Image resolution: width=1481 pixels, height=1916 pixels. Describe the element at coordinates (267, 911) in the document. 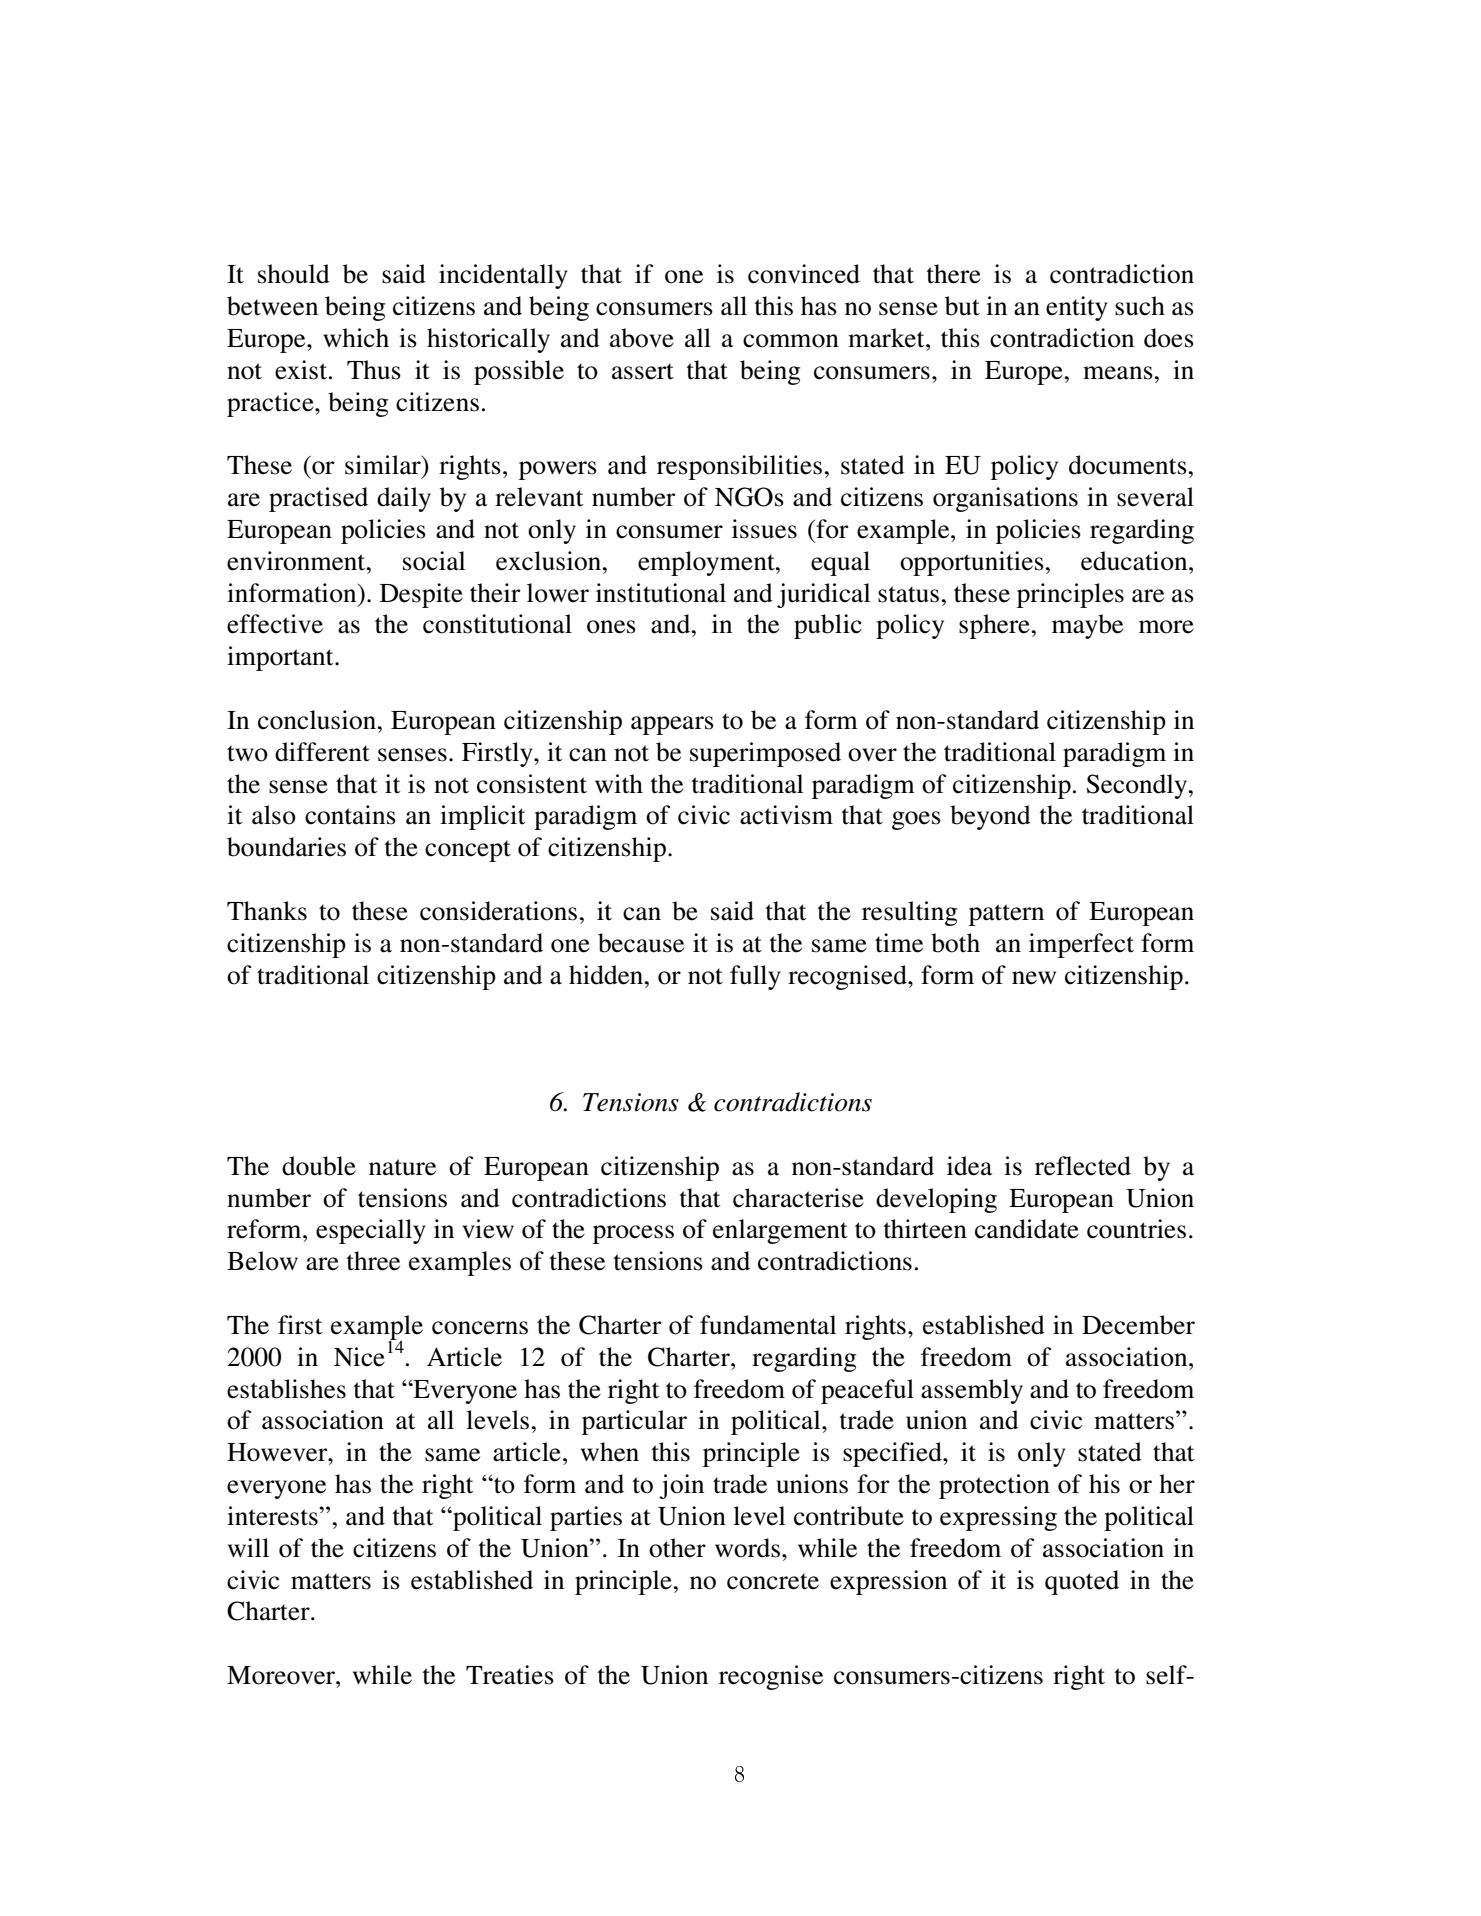

I see `Thanks` at that location.
